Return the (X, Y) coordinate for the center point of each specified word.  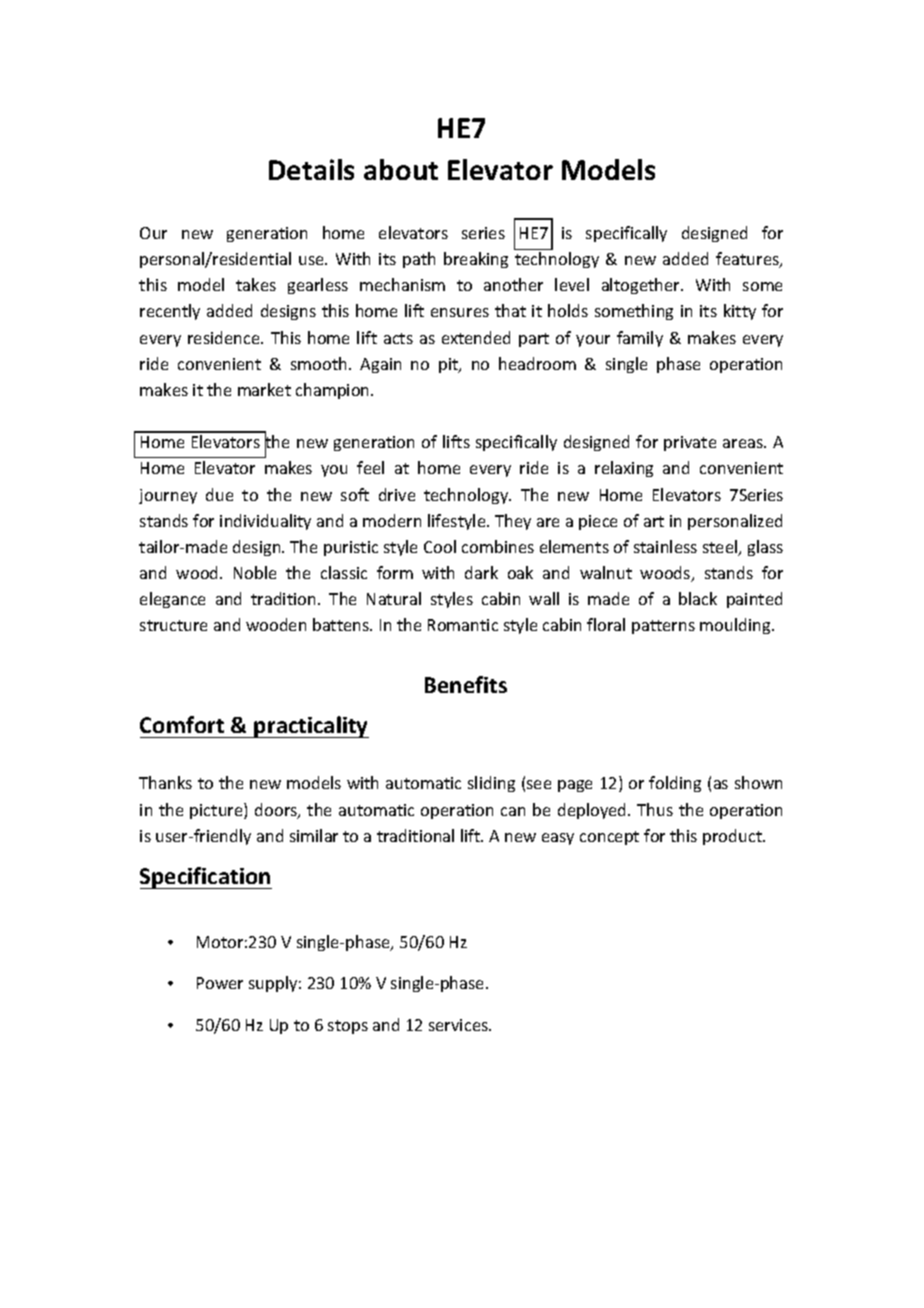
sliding (491, 784)
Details (311, 169)
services (459, 1025)
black (698, 598)
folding (675, 784)
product (733, 837)
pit (449, 365)
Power (220, 983)
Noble (255, 572)
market (264, 389)
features (748, 260)
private (690, 443)
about (401, 169)
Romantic (463, 625)
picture (217, 811)
